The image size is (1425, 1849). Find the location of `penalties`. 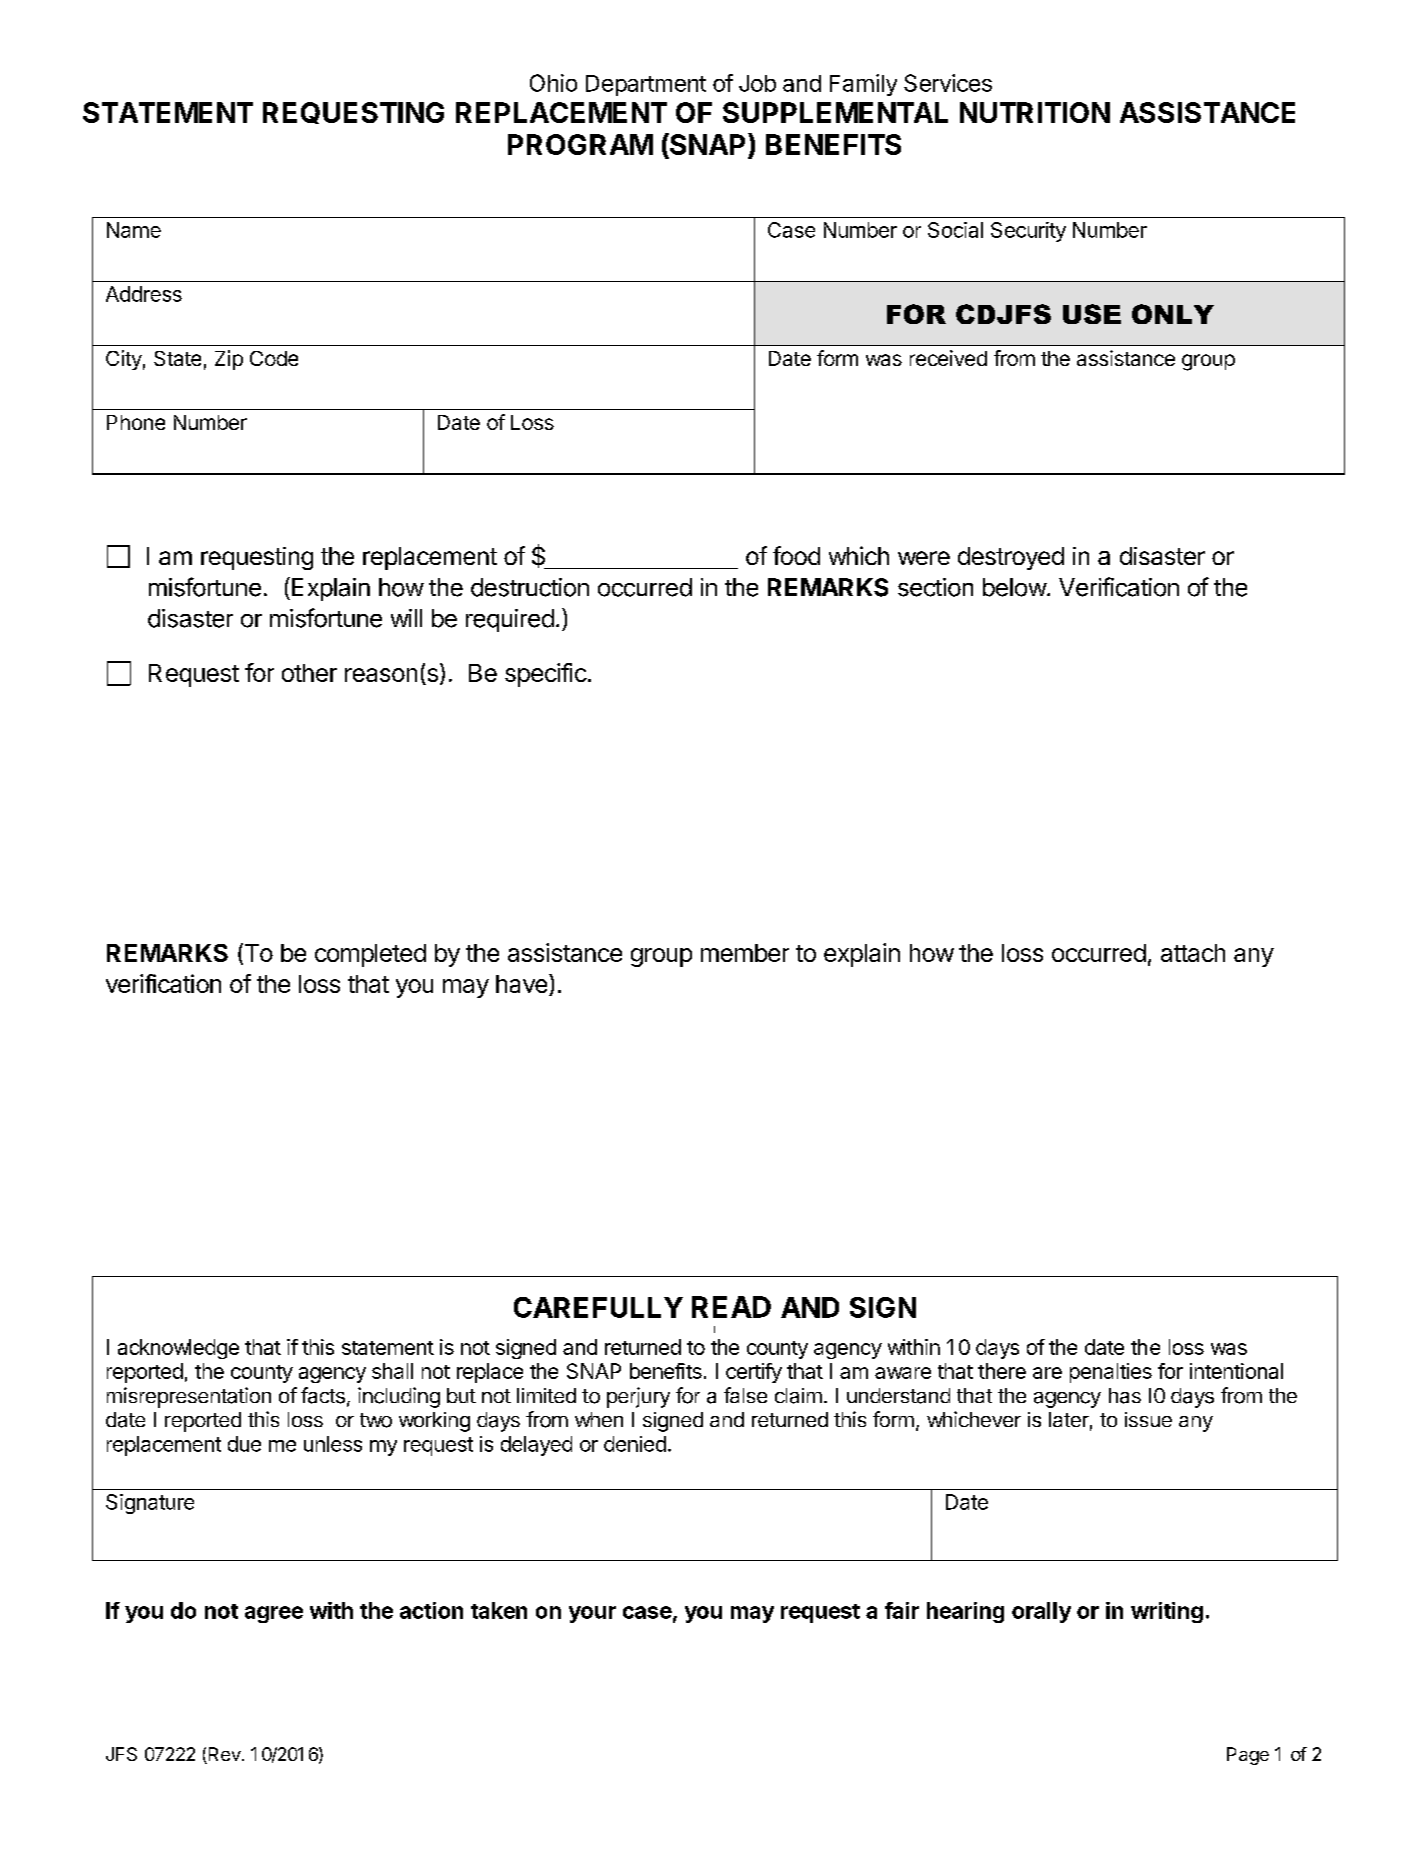

penalties is located at coordinates (1111, 1373).
